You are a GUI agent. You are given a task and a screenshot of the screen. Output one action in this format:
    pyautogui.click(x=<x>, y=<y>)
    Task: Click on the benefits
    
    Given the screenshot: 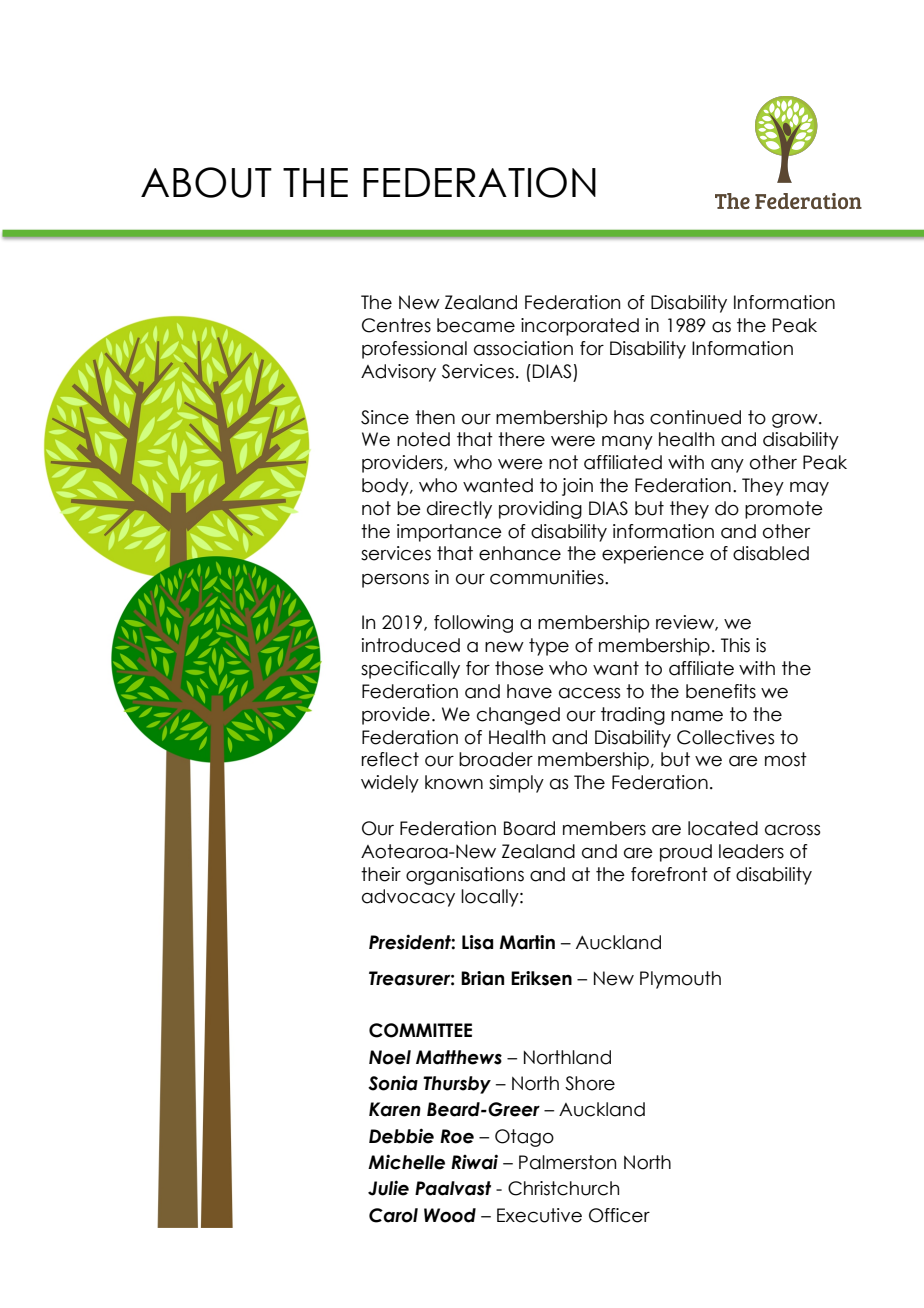 What is the action you would take?
    pyautogui.click(x=721, y=691)
